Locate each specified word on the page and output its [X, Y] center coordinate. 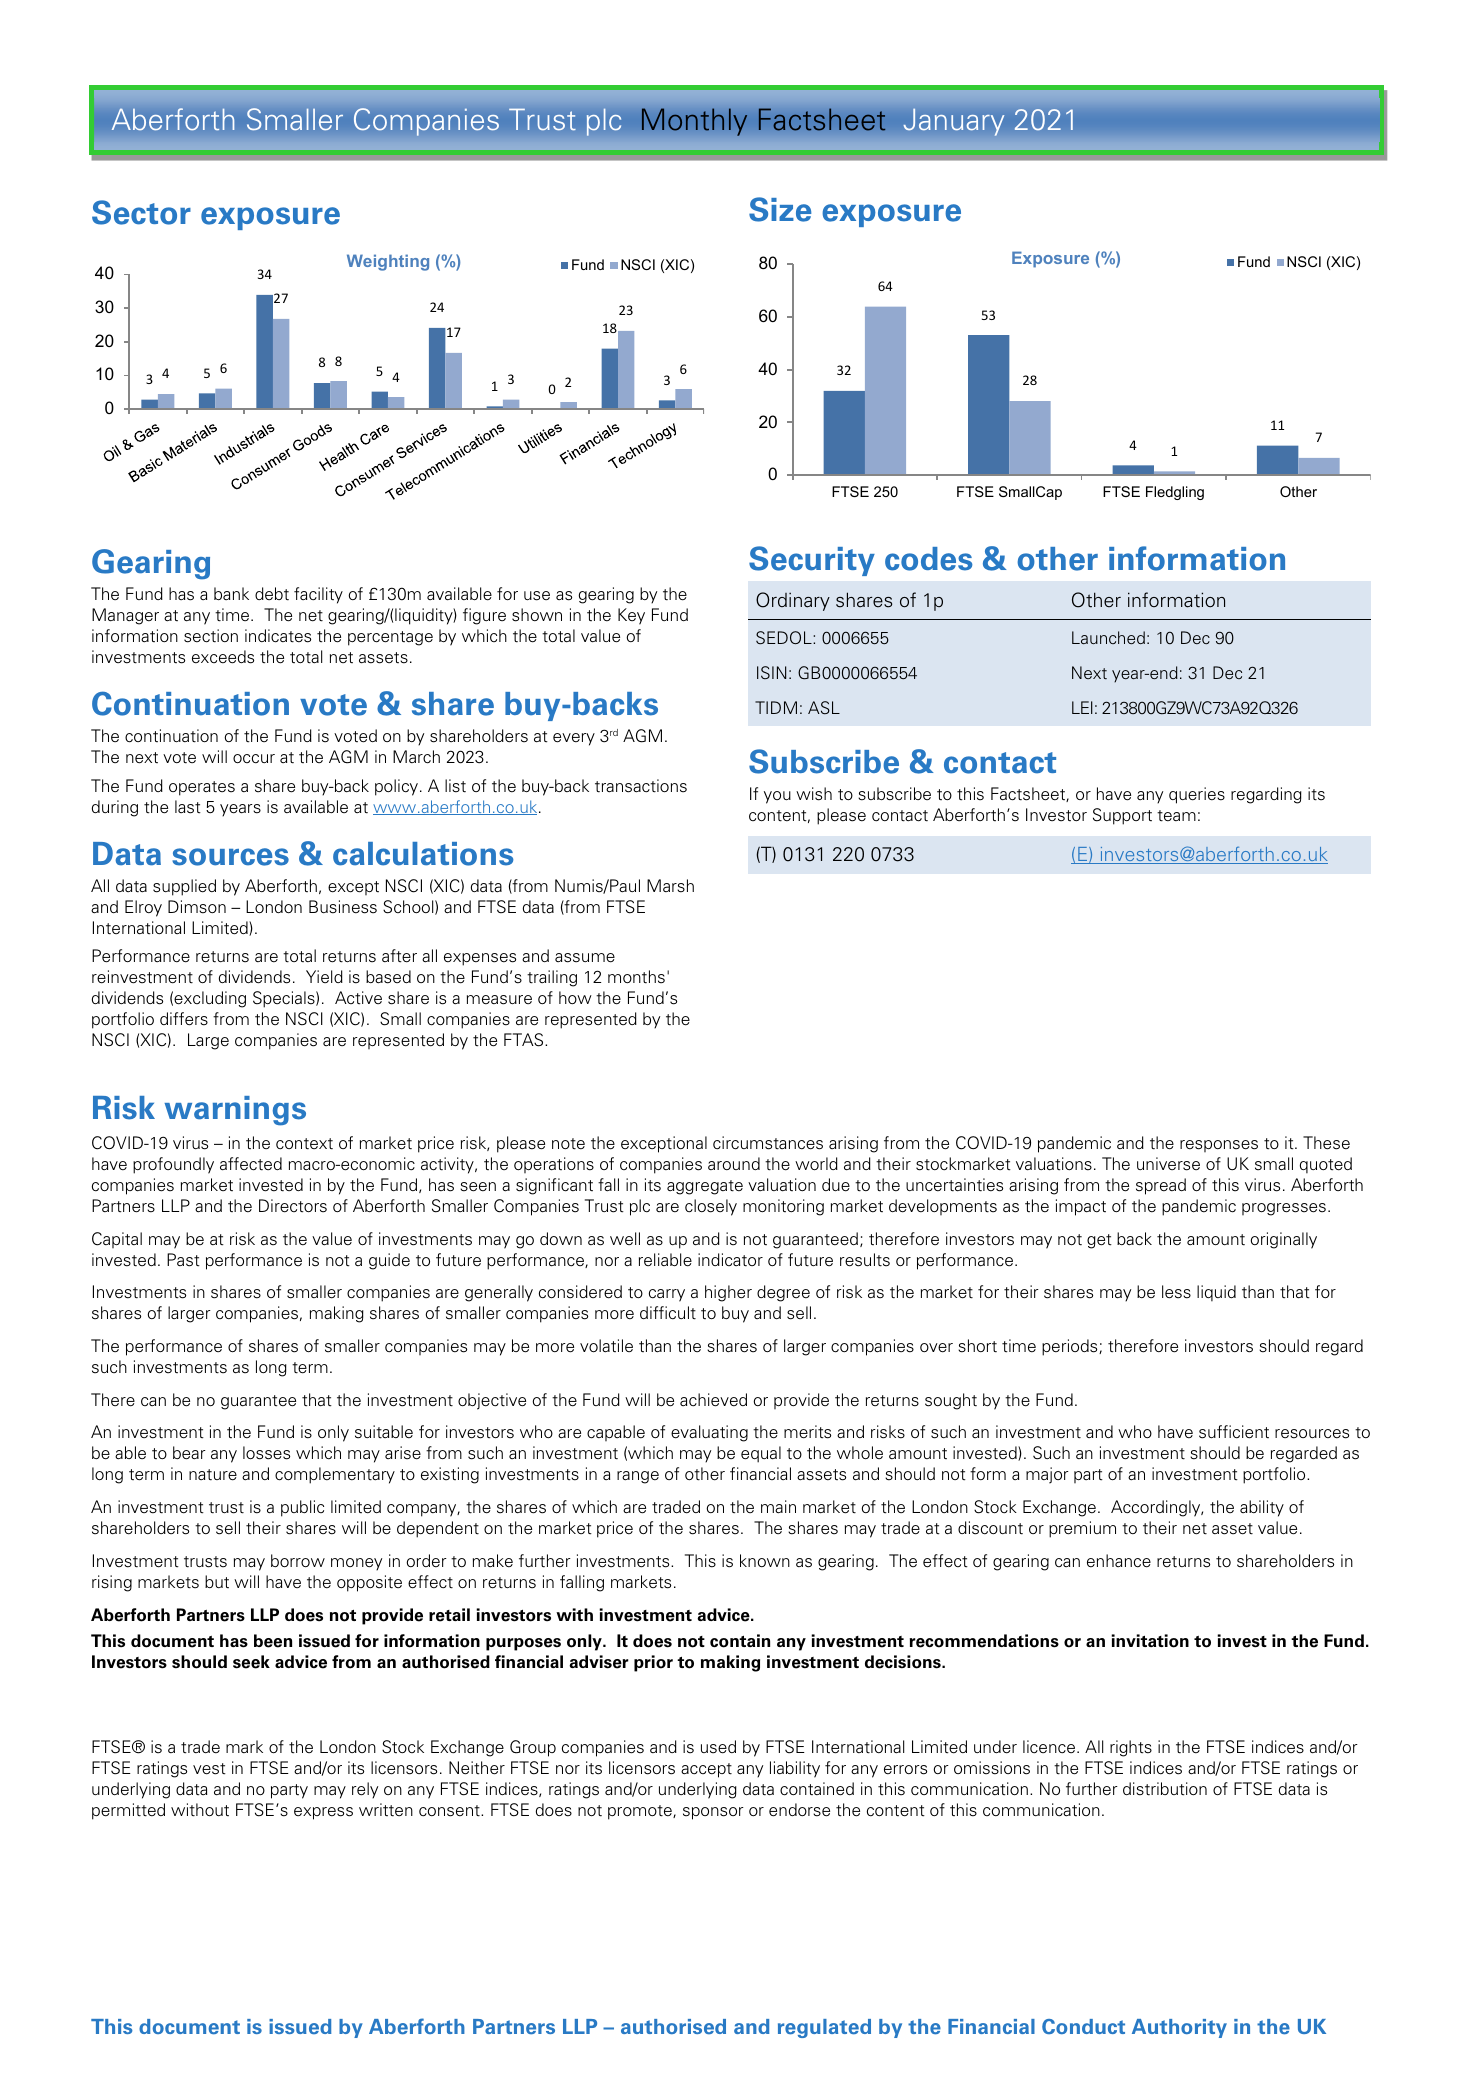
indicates [278, 636]
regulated [824, 2028]
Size [780, 209]
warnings [235, 1111]
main [778, 1507]
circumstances [768, 1143]
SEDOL [785, 637]
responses [1219, 1146]
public [302, 1508]
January [954, 122]
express [323, 1813]
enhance [1119, 1561]
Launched [1108, 637]
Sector [141, 212]
